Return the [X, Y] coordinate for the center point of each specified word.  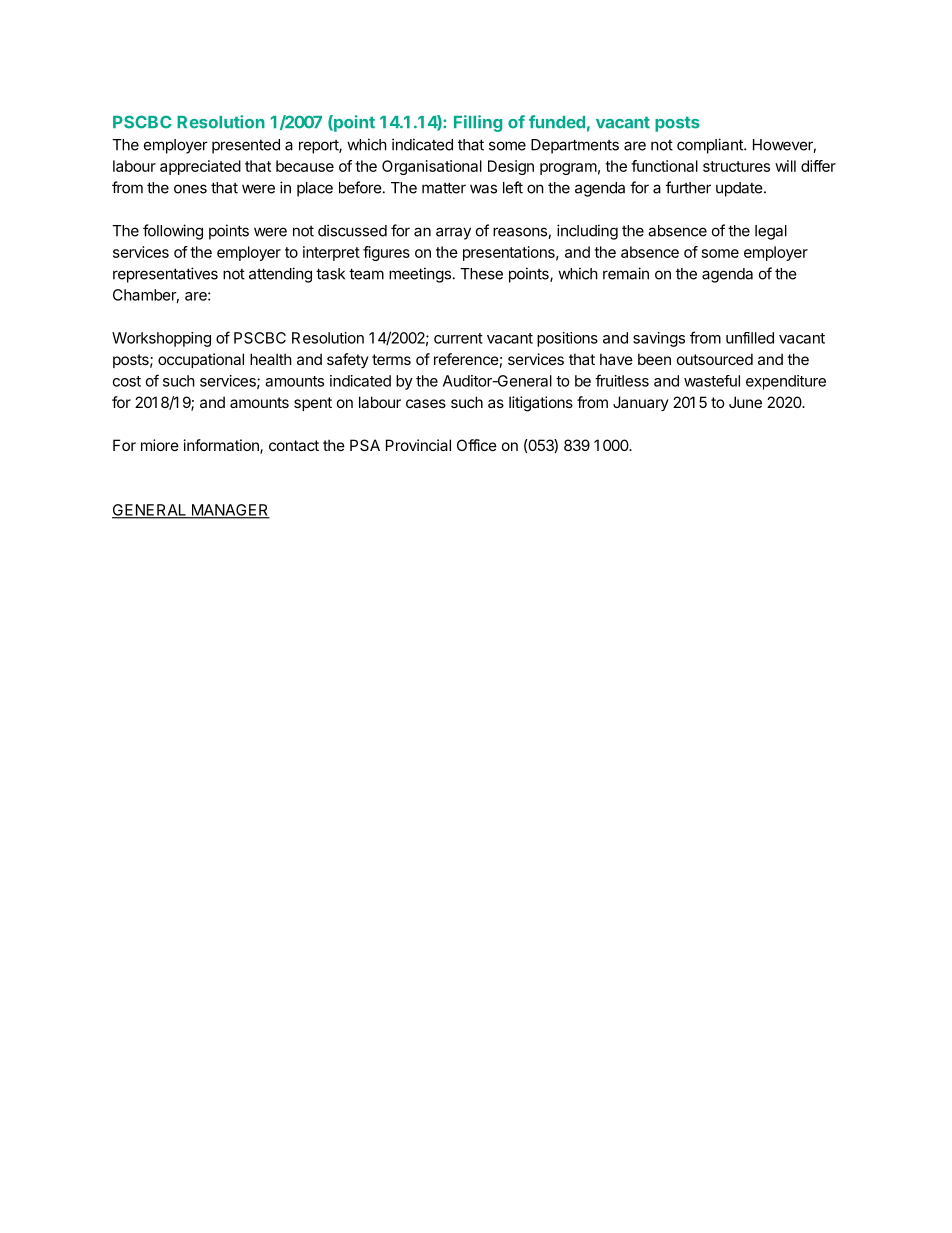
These [481, 274]
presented [246, 146]
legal [771, 232]
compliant [711, 146]
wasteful [712, 381]
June [745, 402]
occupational [201, 360]
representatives [165, 275]
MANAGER [229, 511]
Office [477, 445]
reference [466, 359]
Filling [478, 123]
